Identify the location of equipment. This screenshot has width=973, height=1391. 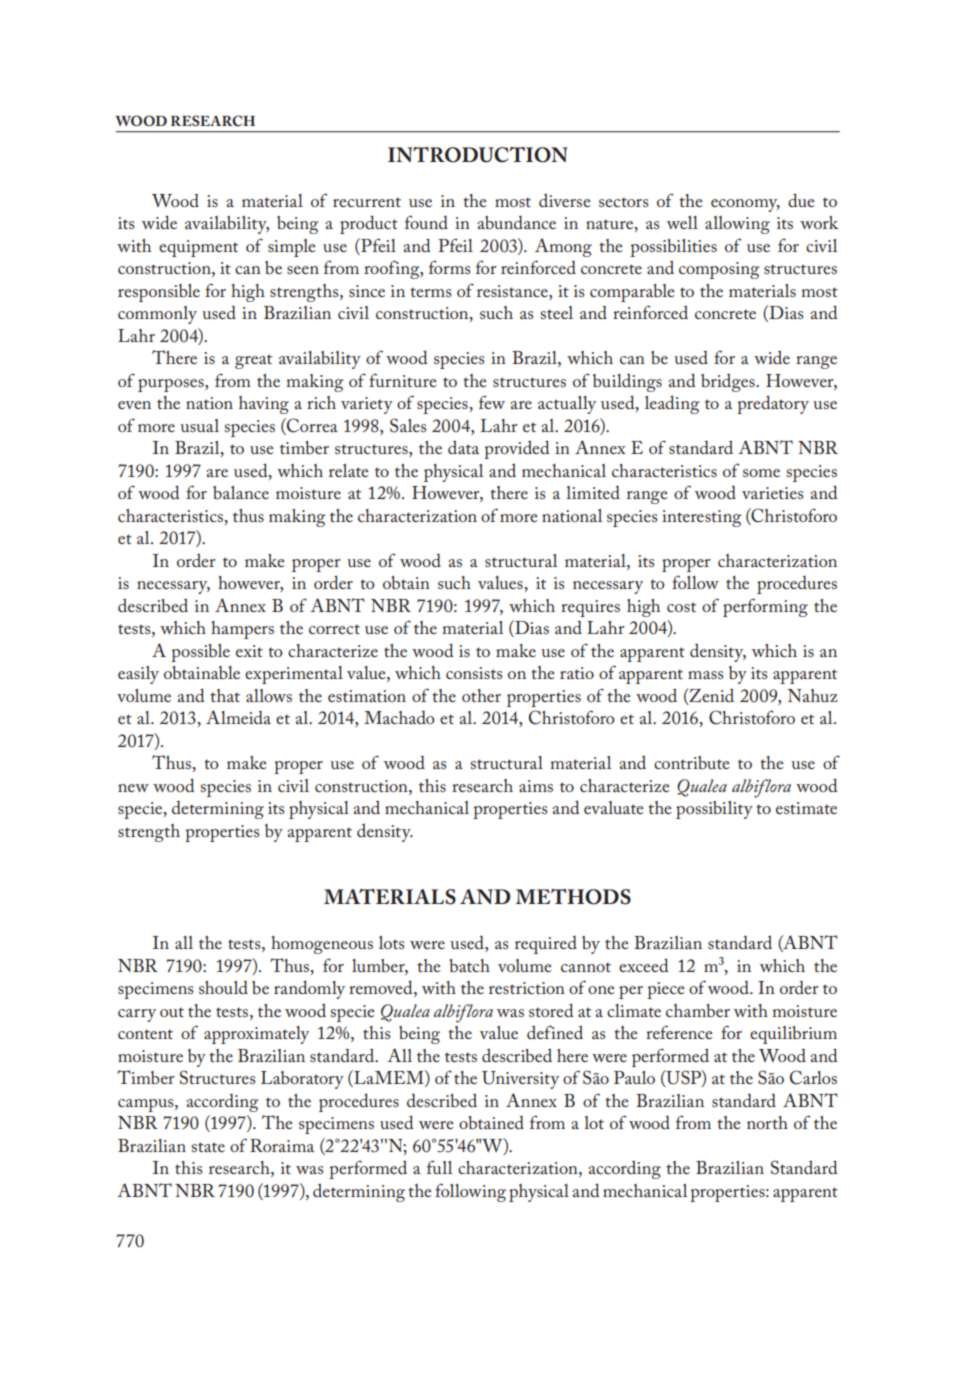
(198, 248).
